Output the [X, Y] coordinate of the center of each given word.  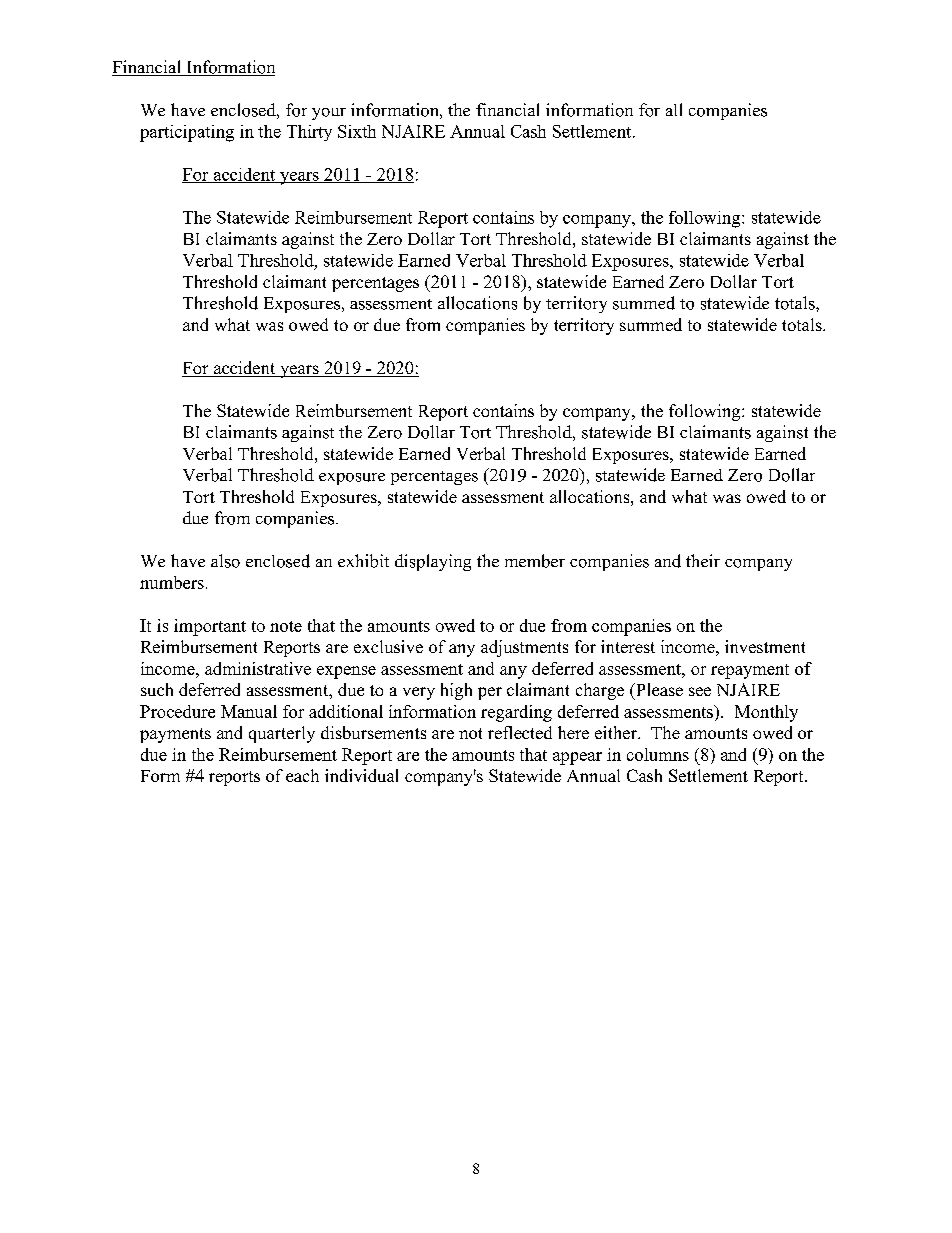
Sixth [357, 131]
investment [765, 646]
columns [658, 754]
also [225, 561]
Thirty [309, 133]
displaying [433, 562]
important [210, 627]
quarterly [282, 734]
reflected [520, 732]
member [535, 561]
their [703, 560]
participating [187, 133]
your [329, 114]
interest [628, 646]
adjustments [524, 648]
